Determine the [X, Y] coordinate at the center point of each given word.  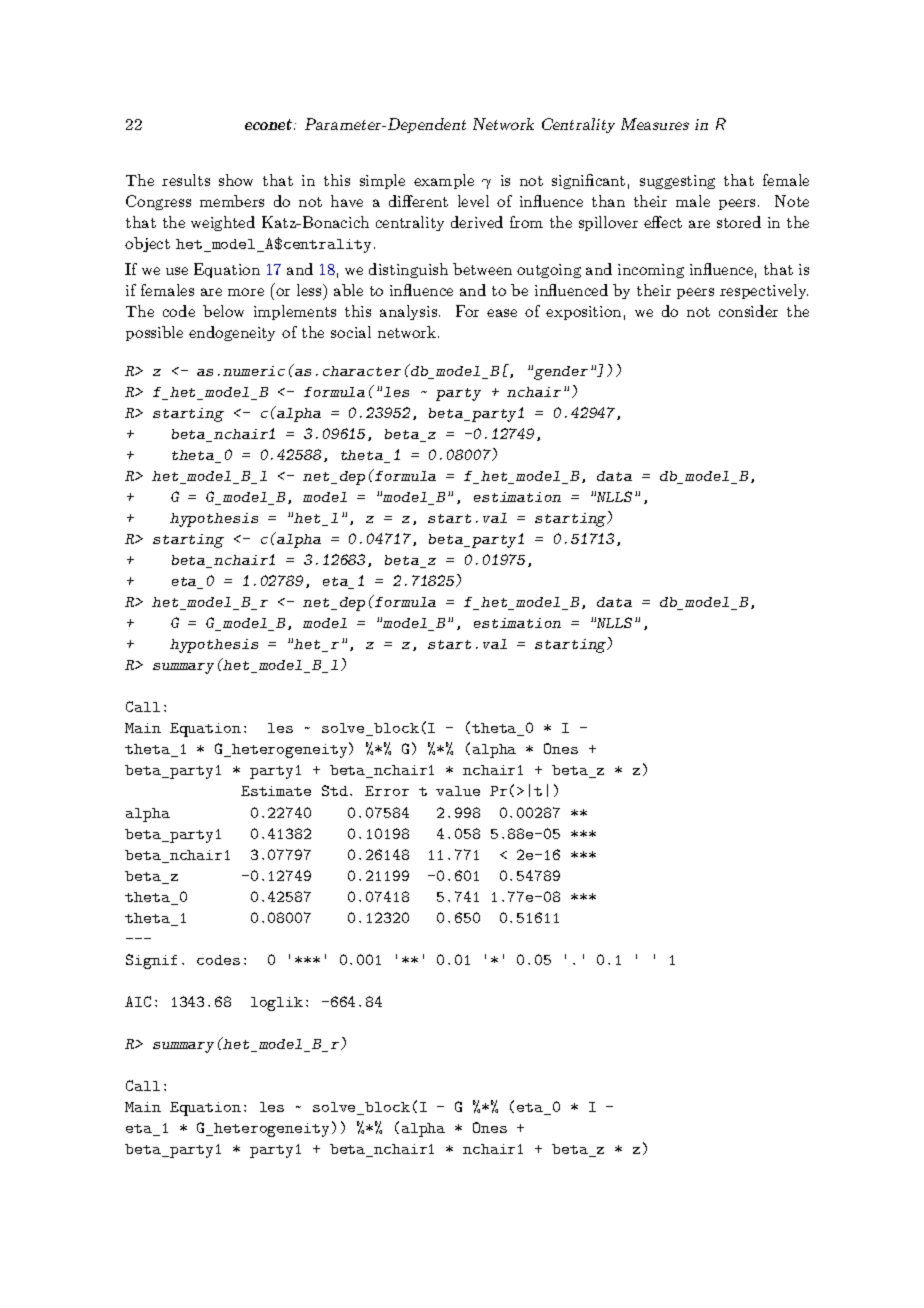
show [236, 180]
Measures [655, 124]
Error [387, 791]
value [458, 791]
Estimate [276, 791]
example [444, 181]
